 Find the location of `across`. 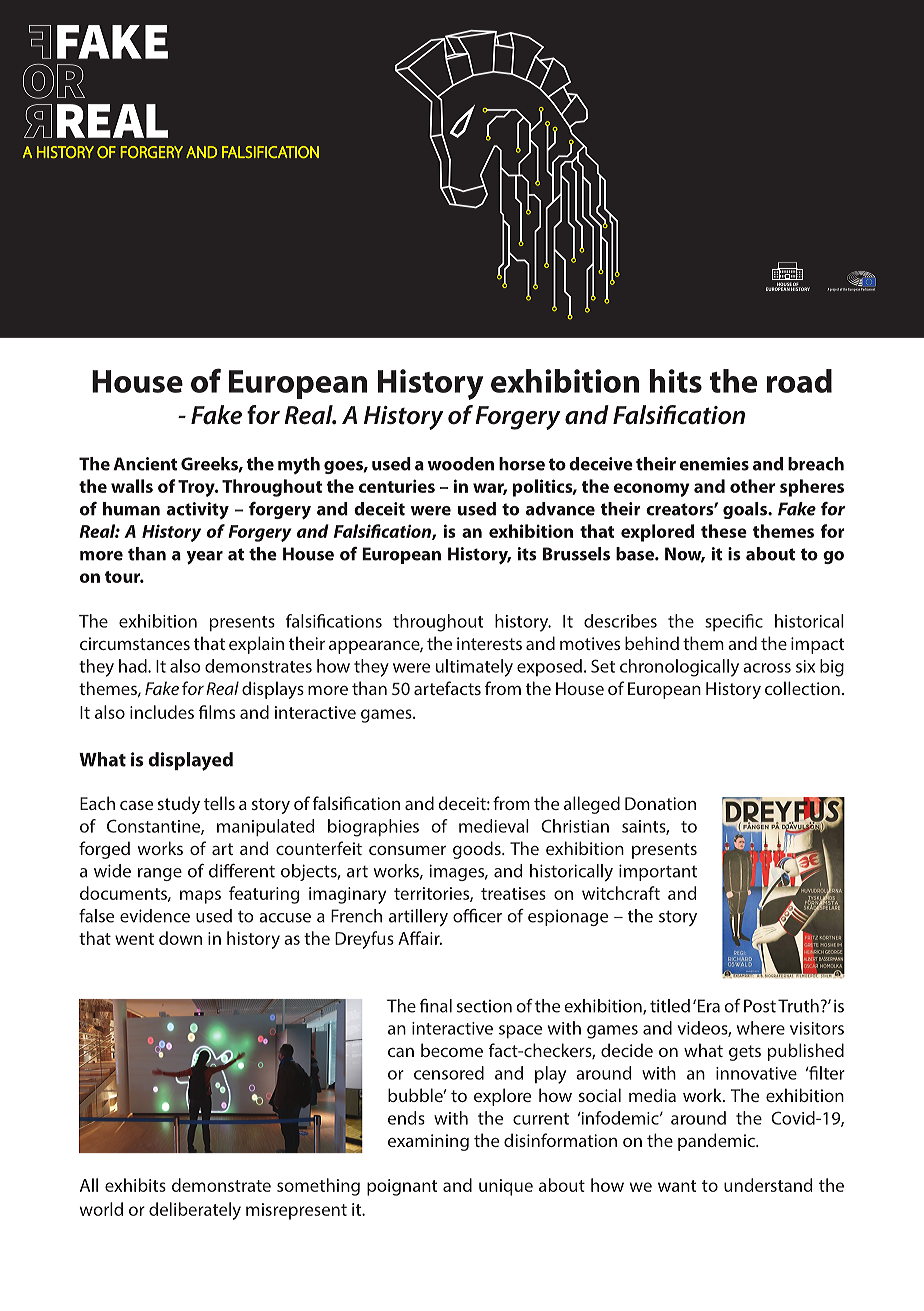

across is located at coordinates (767, 668).
